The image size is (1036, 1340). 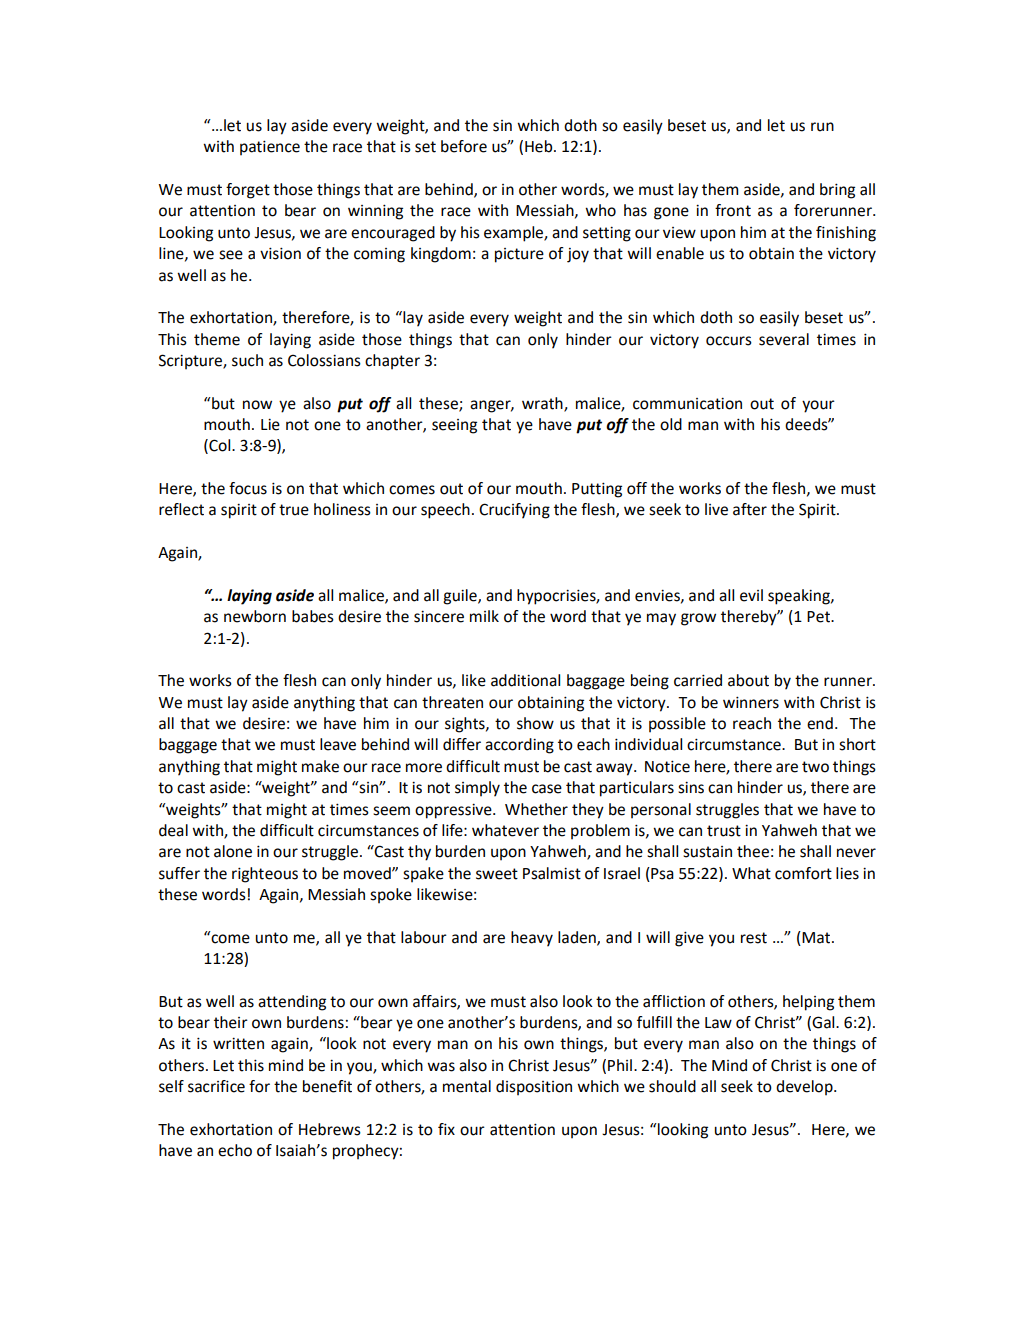 What do you see at coordinates (748, 680) in the image?
I see `about` at bounding box center [748, 680].
